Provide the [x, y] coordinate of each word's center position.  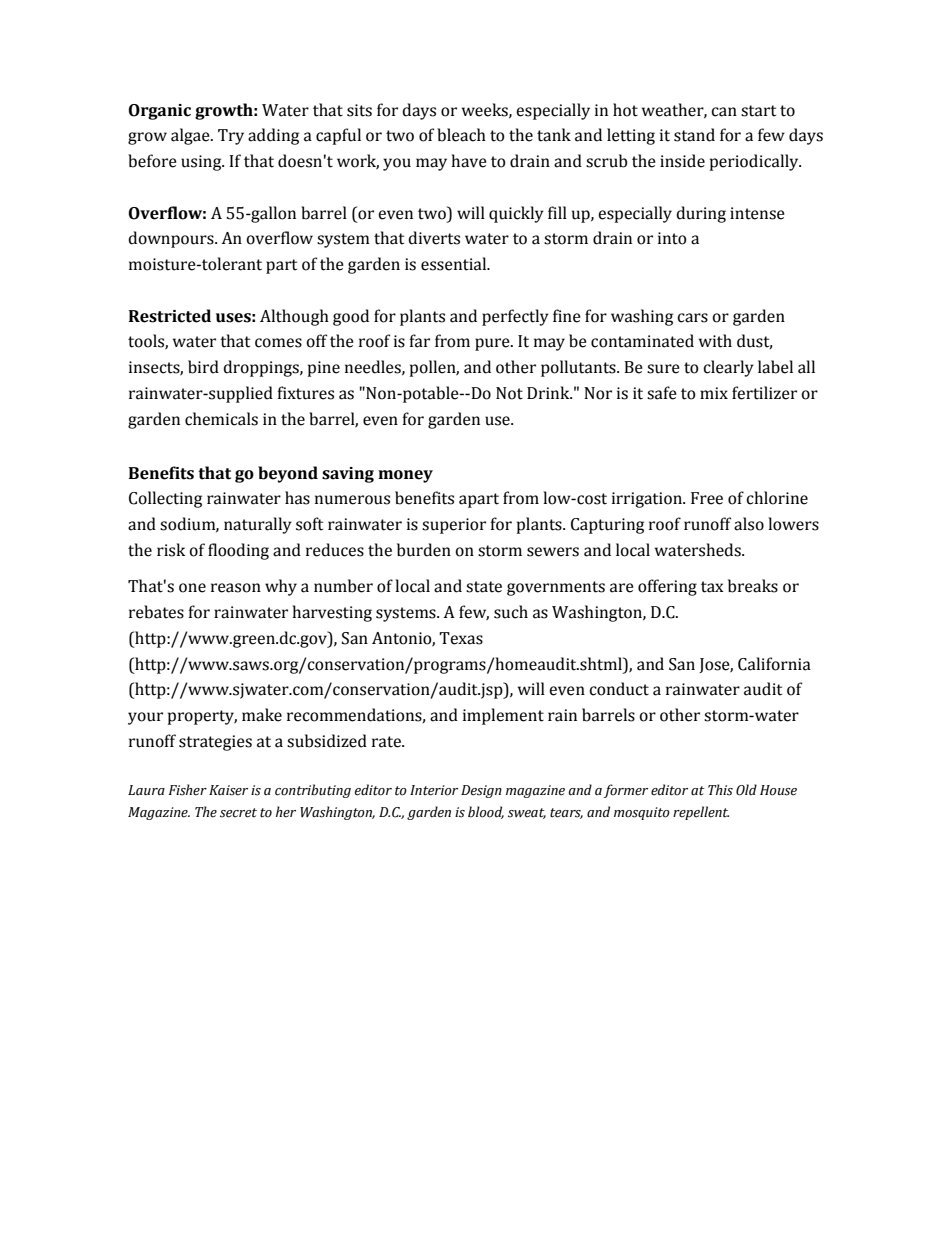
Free [707, 498]
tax [712, 587]
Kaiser [228, 790]
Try [231, 137]
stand [694, 135]
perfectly [515, 317]
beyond [288, 474]
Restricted [170, 316]
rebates [156, 612]
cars [692, 318]
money [405, 476]
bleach [461, 135]
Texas [461, 638]
